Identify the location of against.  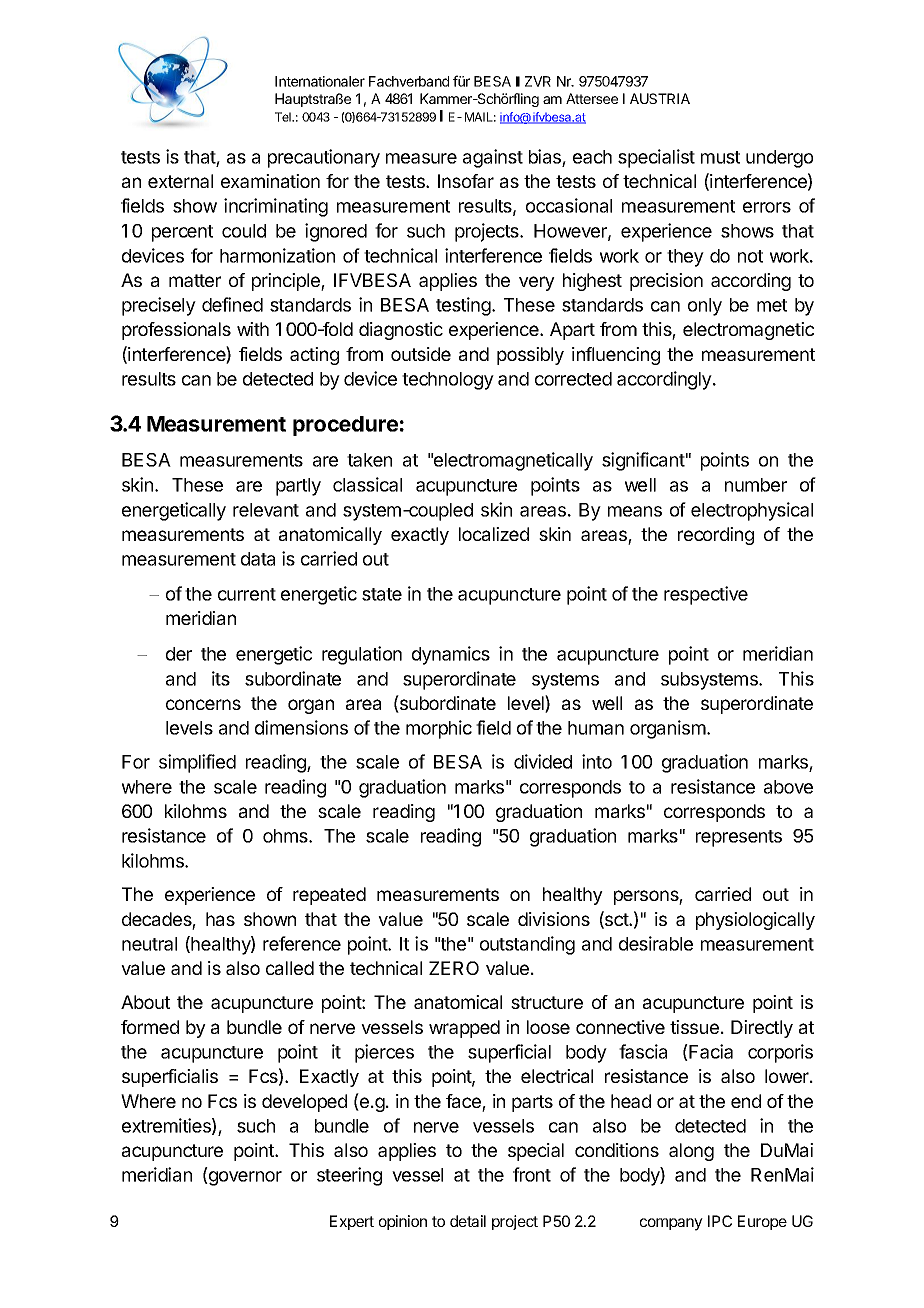
(493, 158).
